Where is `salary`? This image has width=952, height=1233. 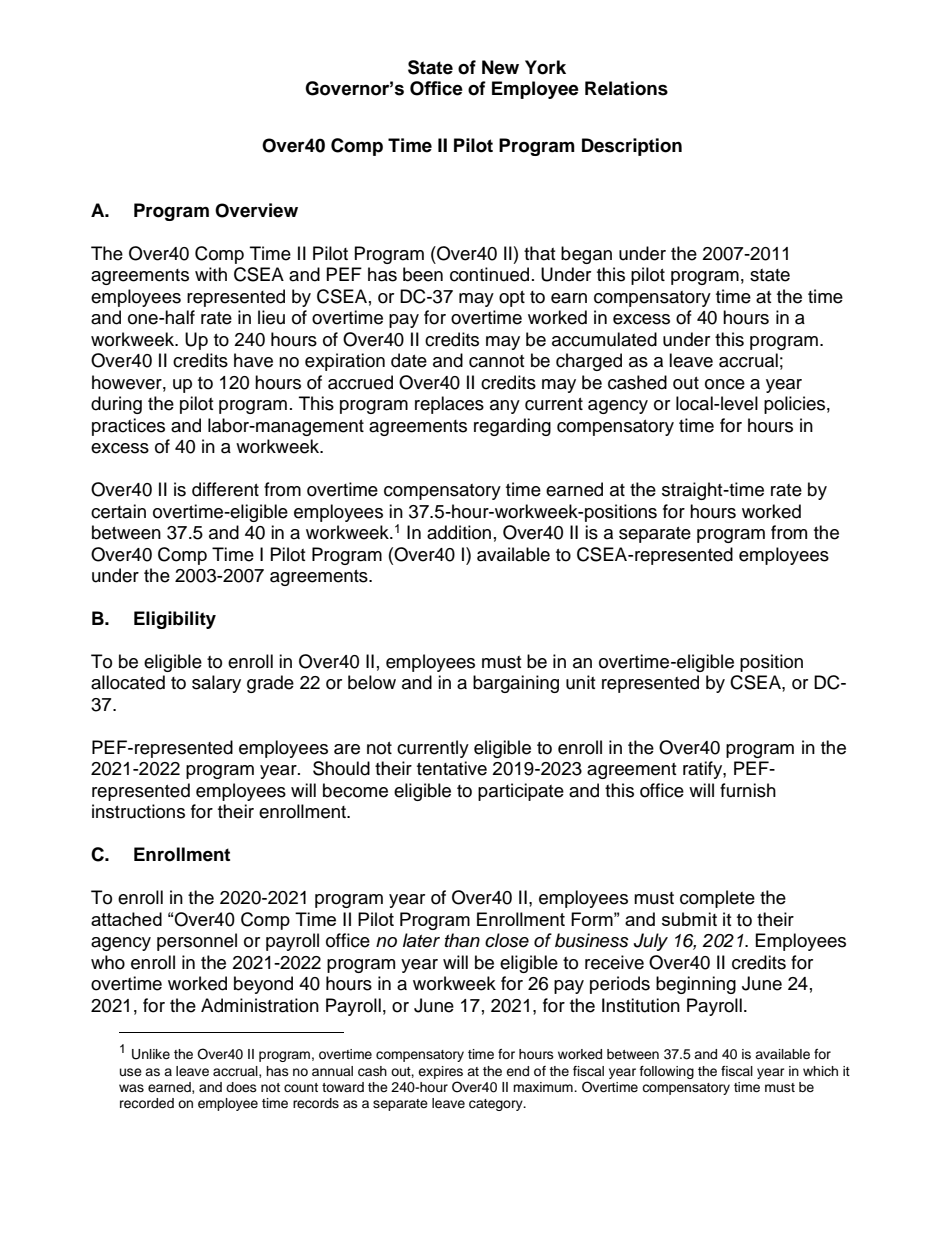 salary is located at coordinates (216, 684).
